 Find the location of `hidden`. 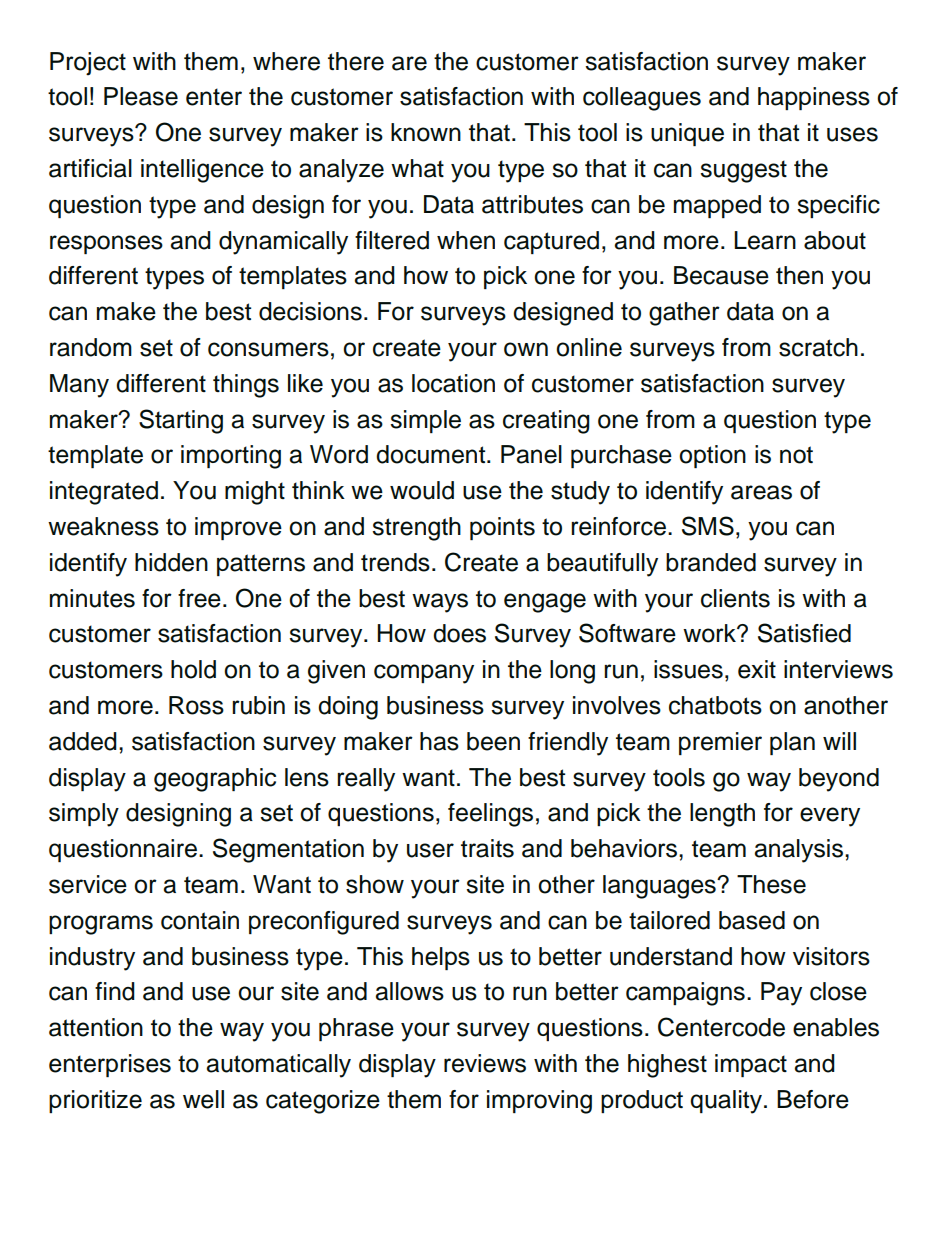

hidden is located at coordinates (171, 562).
